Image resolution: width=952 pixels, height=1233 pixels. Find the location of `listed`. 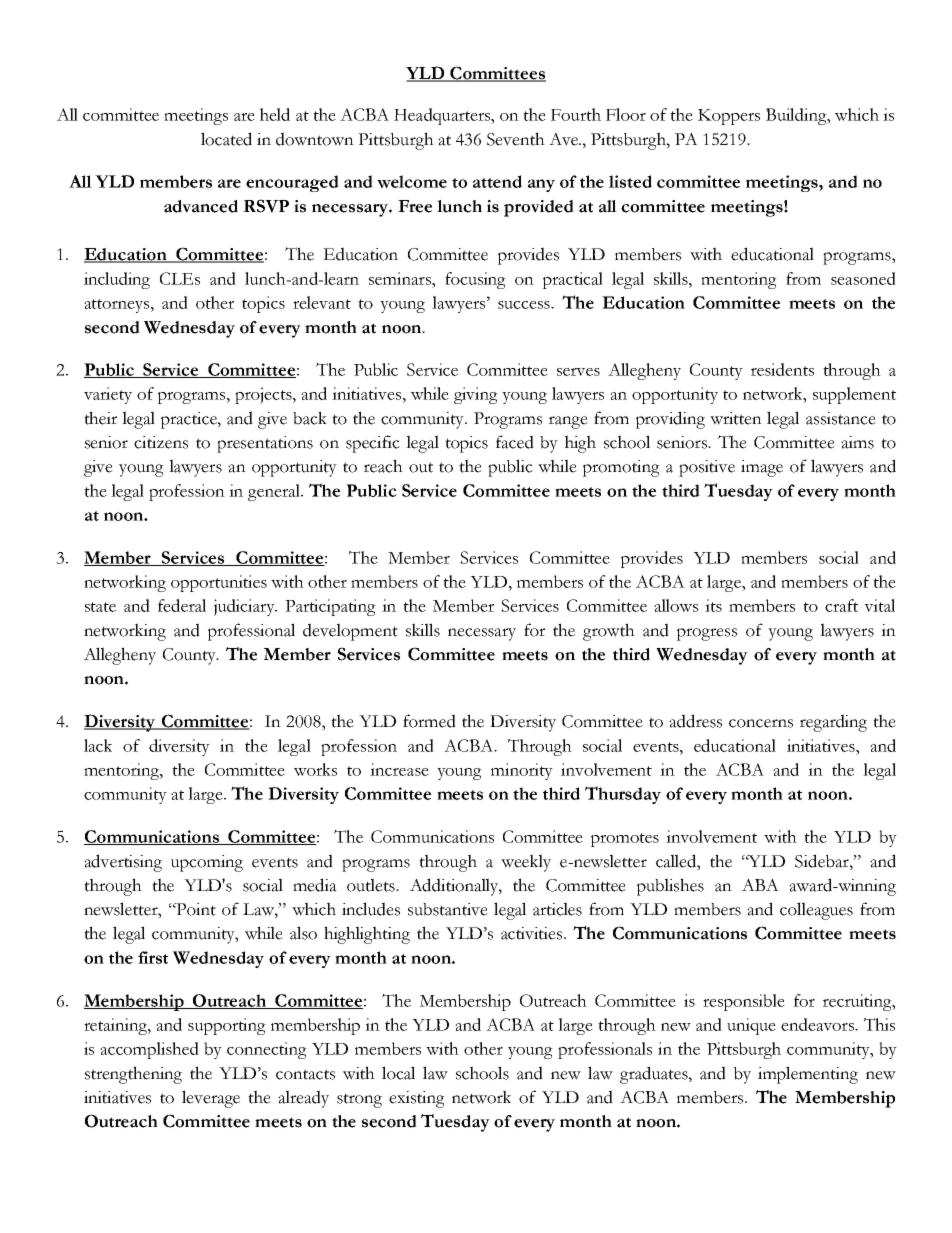

listed is located at coordinates (630, 181).
